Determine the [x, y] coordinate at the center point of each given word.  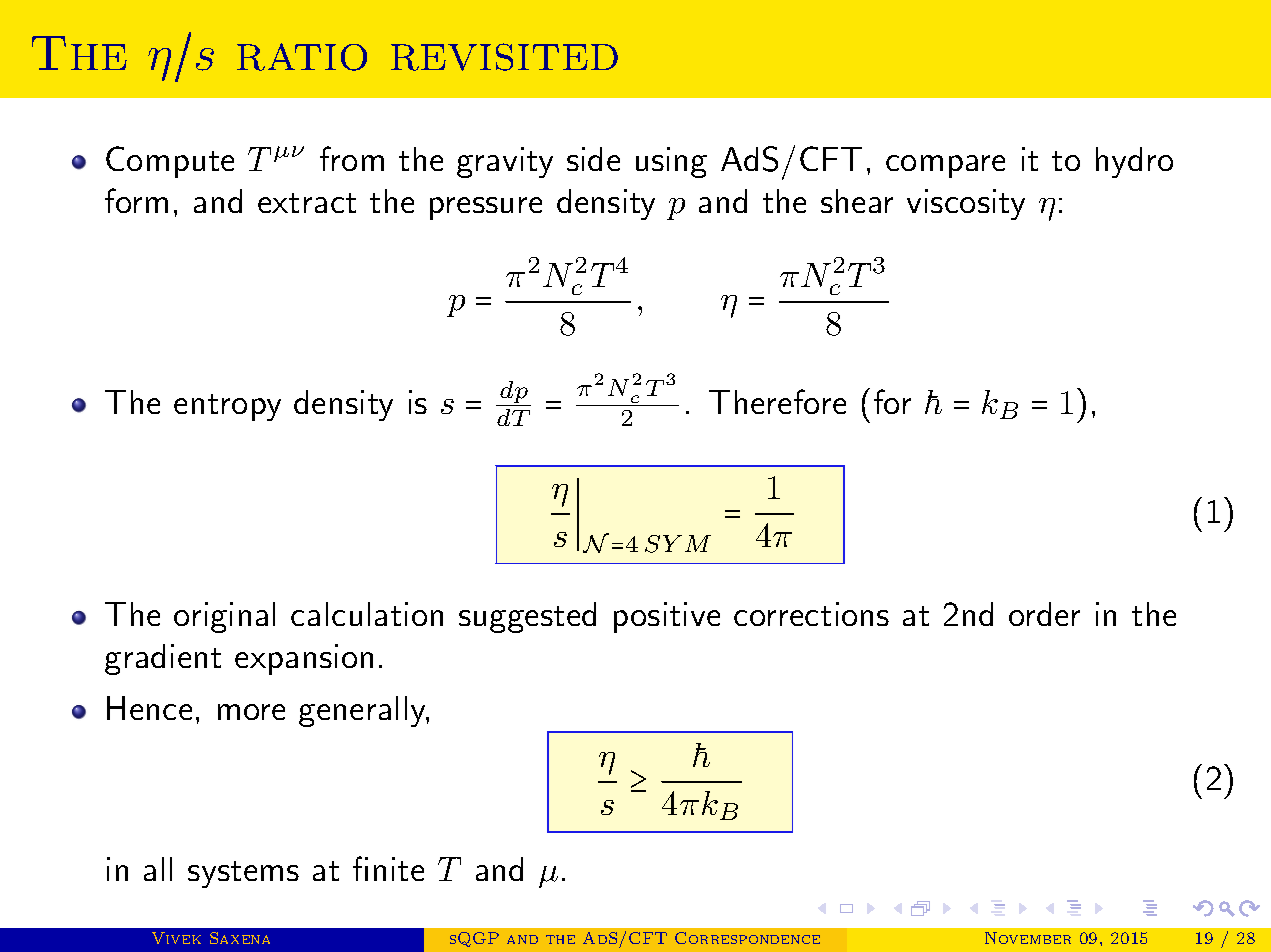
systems [243, 874]
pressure [486, 208]
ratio [302, 57]
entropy [227, 407]
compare [945, 166]
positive [667, 617]
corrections [811, 614]
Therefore [777, 401]
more [251, 712]
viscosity [966, 204]
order [1044, 614]
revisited [504, 57]
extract [307, 203]
